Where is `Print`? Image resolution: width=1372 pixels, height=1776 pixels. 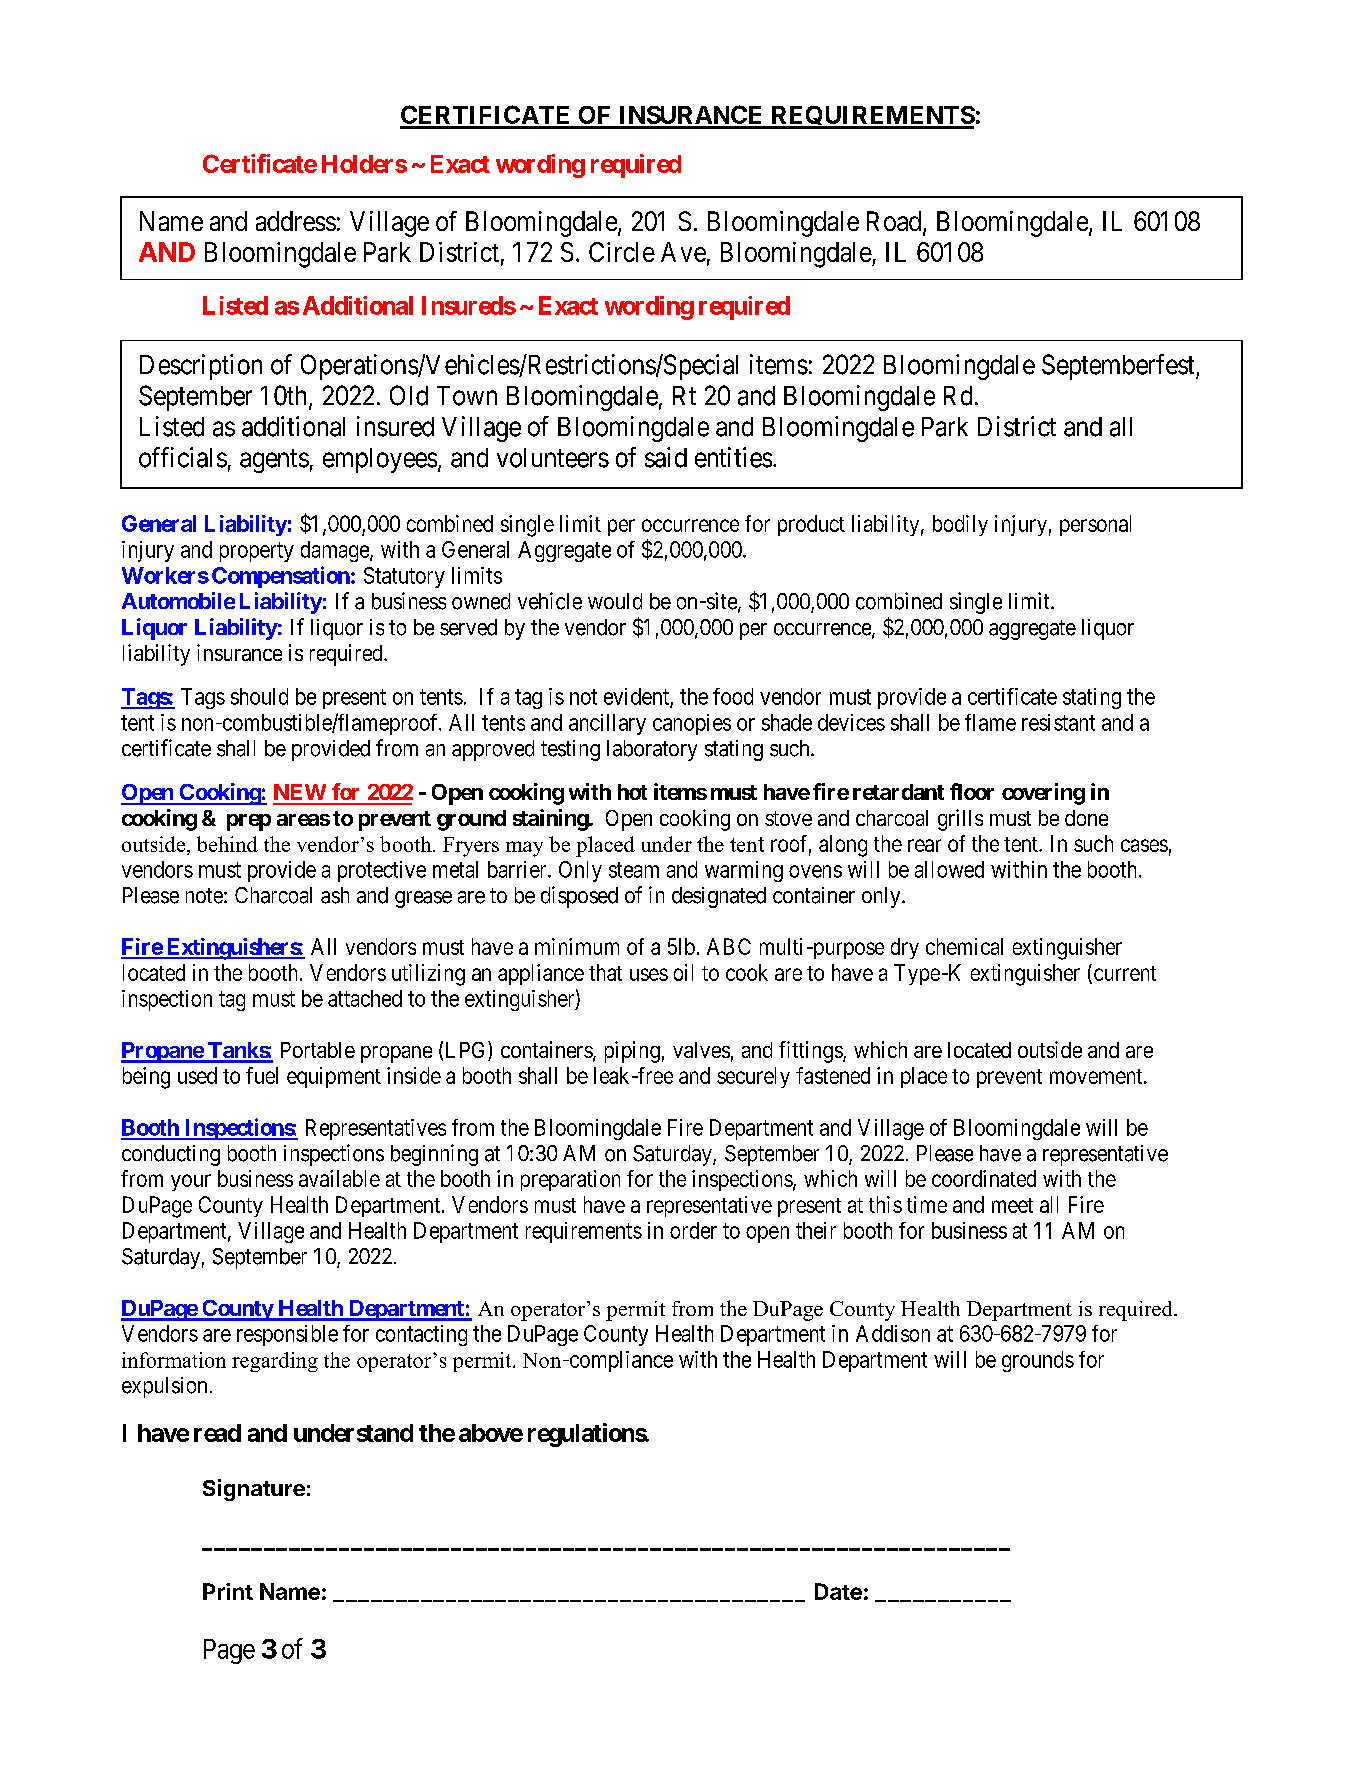
Print is located at coordinates (228, 1591).
